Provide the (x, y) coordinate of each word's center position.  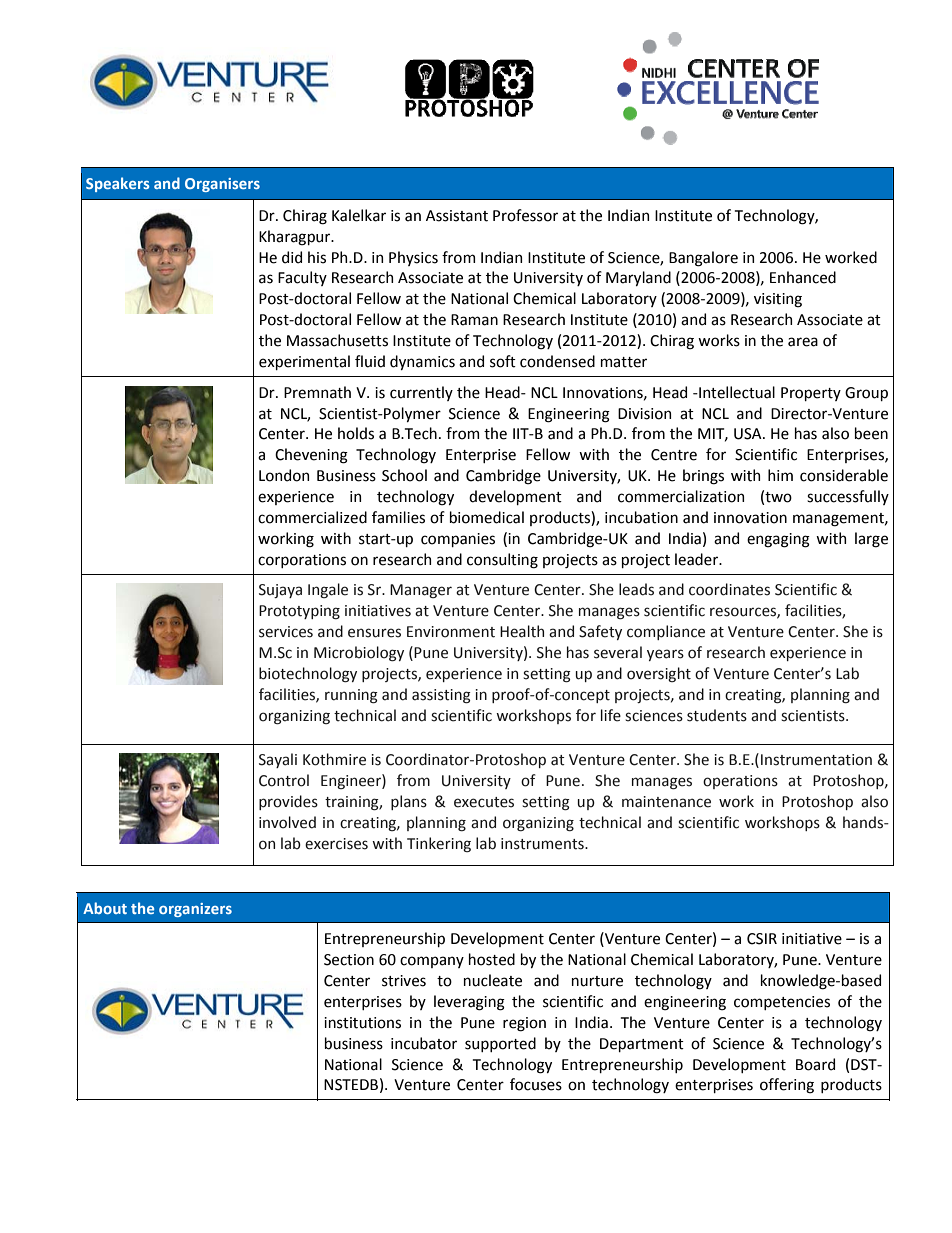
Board (815, 1064)
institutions (362, 1023)
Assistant (457, 216)
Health (522, 631)
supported (500, 1044)
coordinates (729, 589)
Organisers (222, 185)
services (286, 632)
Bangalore (703, 259)
